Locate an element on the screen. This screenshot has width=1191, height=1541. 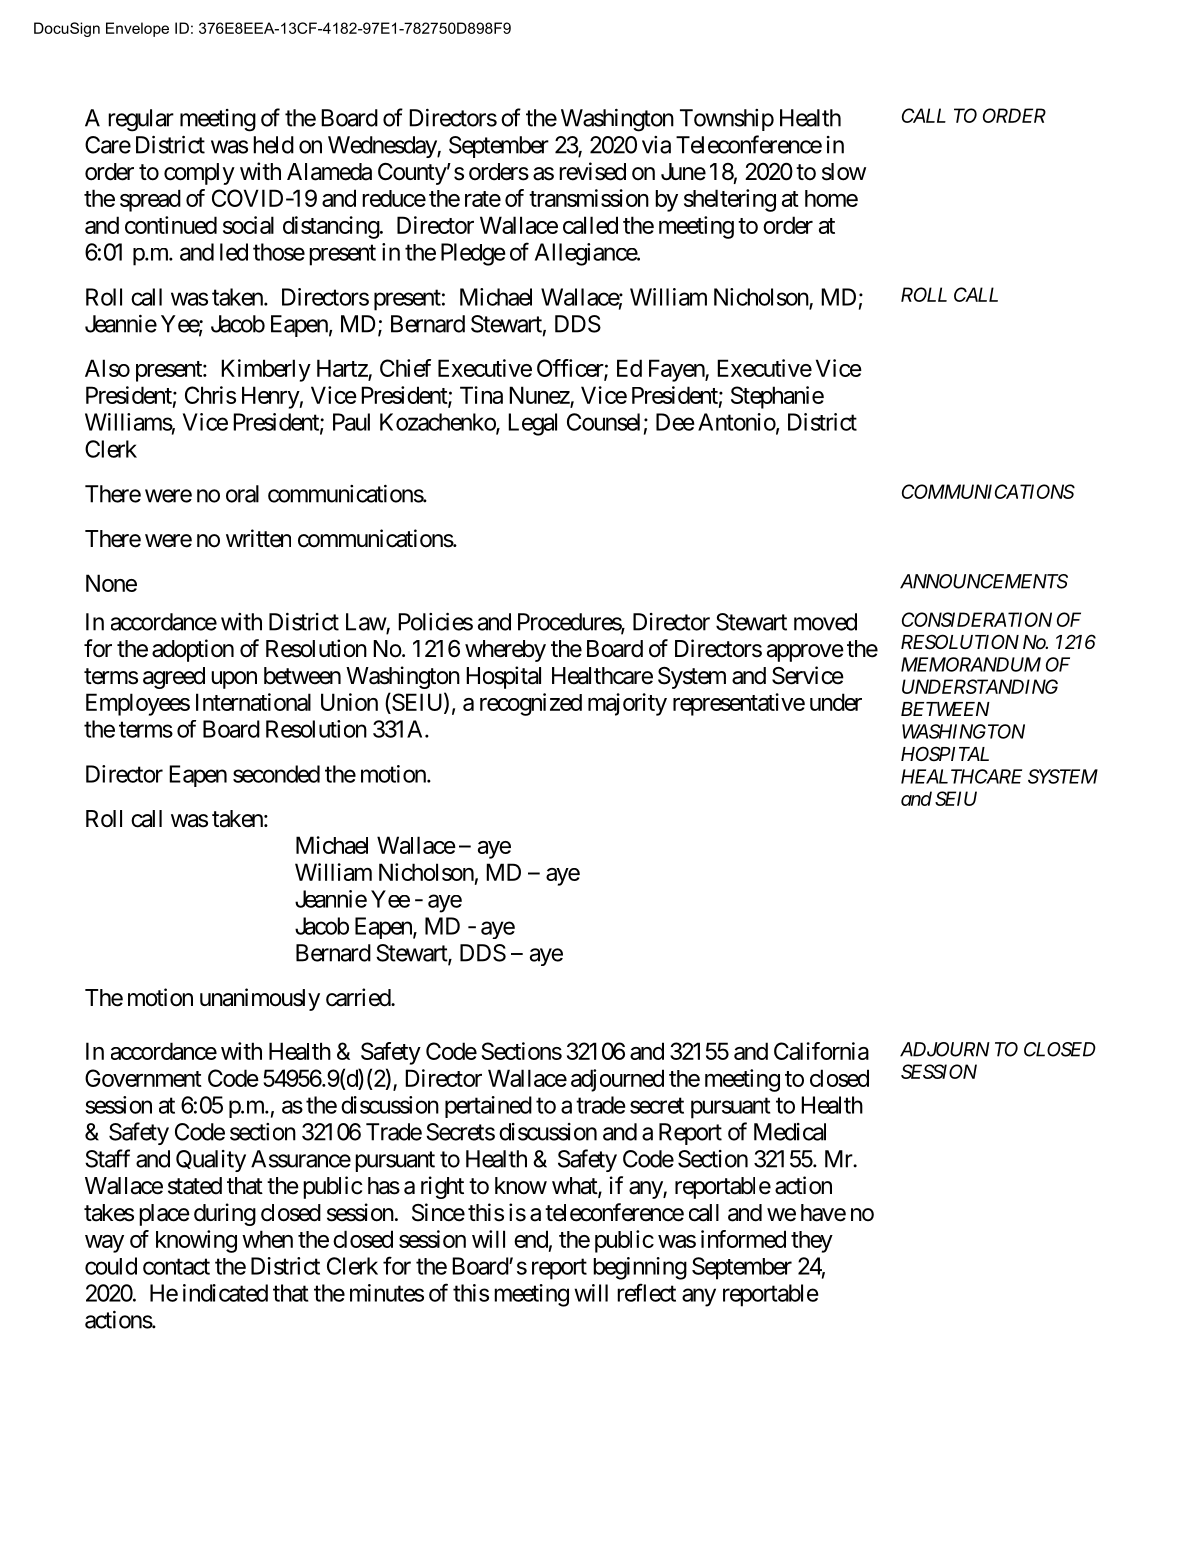
revised is located at coordinates (592, 171).
